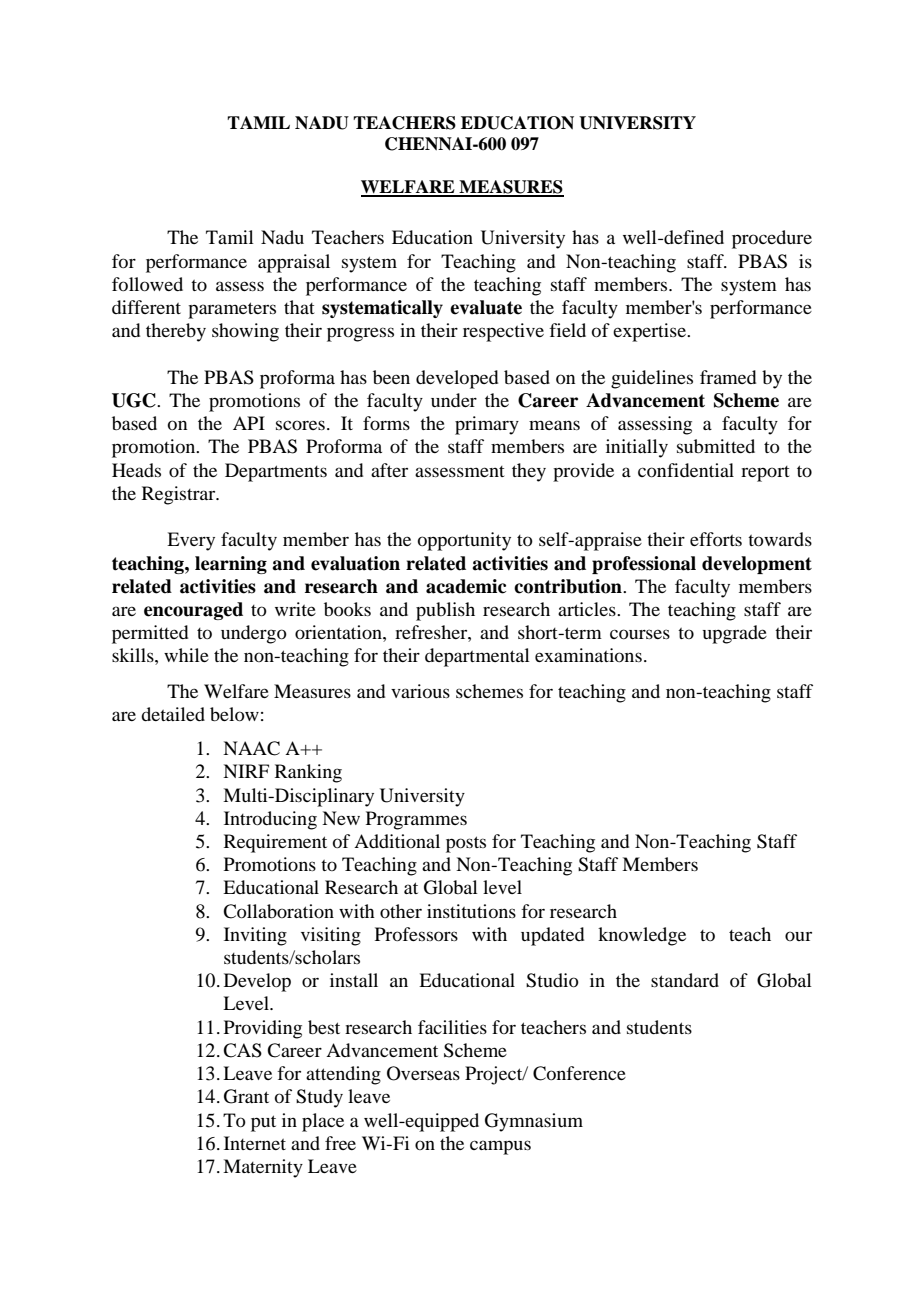 The image size is (924, 1307). Describe the element at coordinates (579, 1073) in the screenshot. I see `Conference` at that location.
